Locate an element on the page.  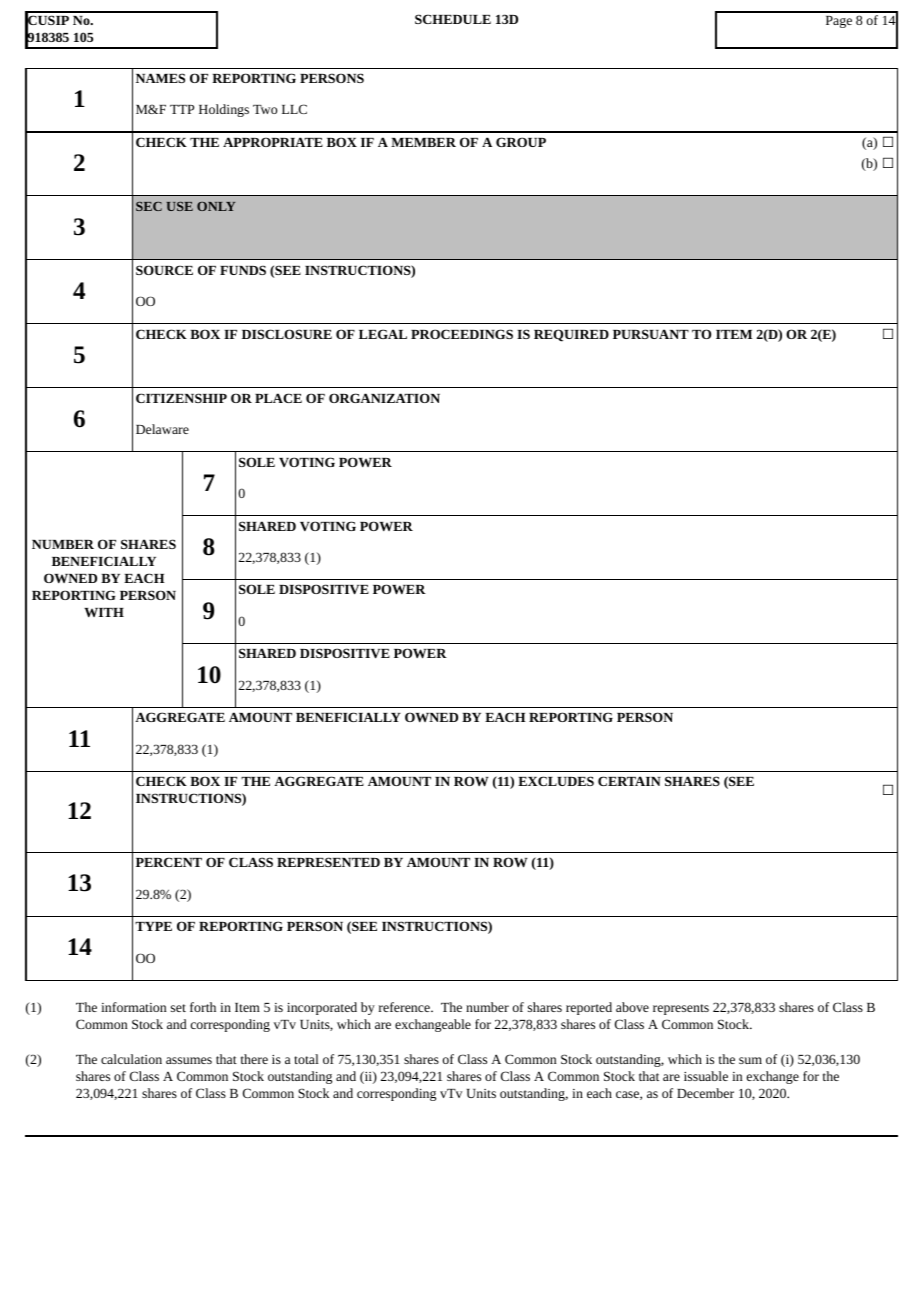
assumes is located at coordinates (189, 1060).
